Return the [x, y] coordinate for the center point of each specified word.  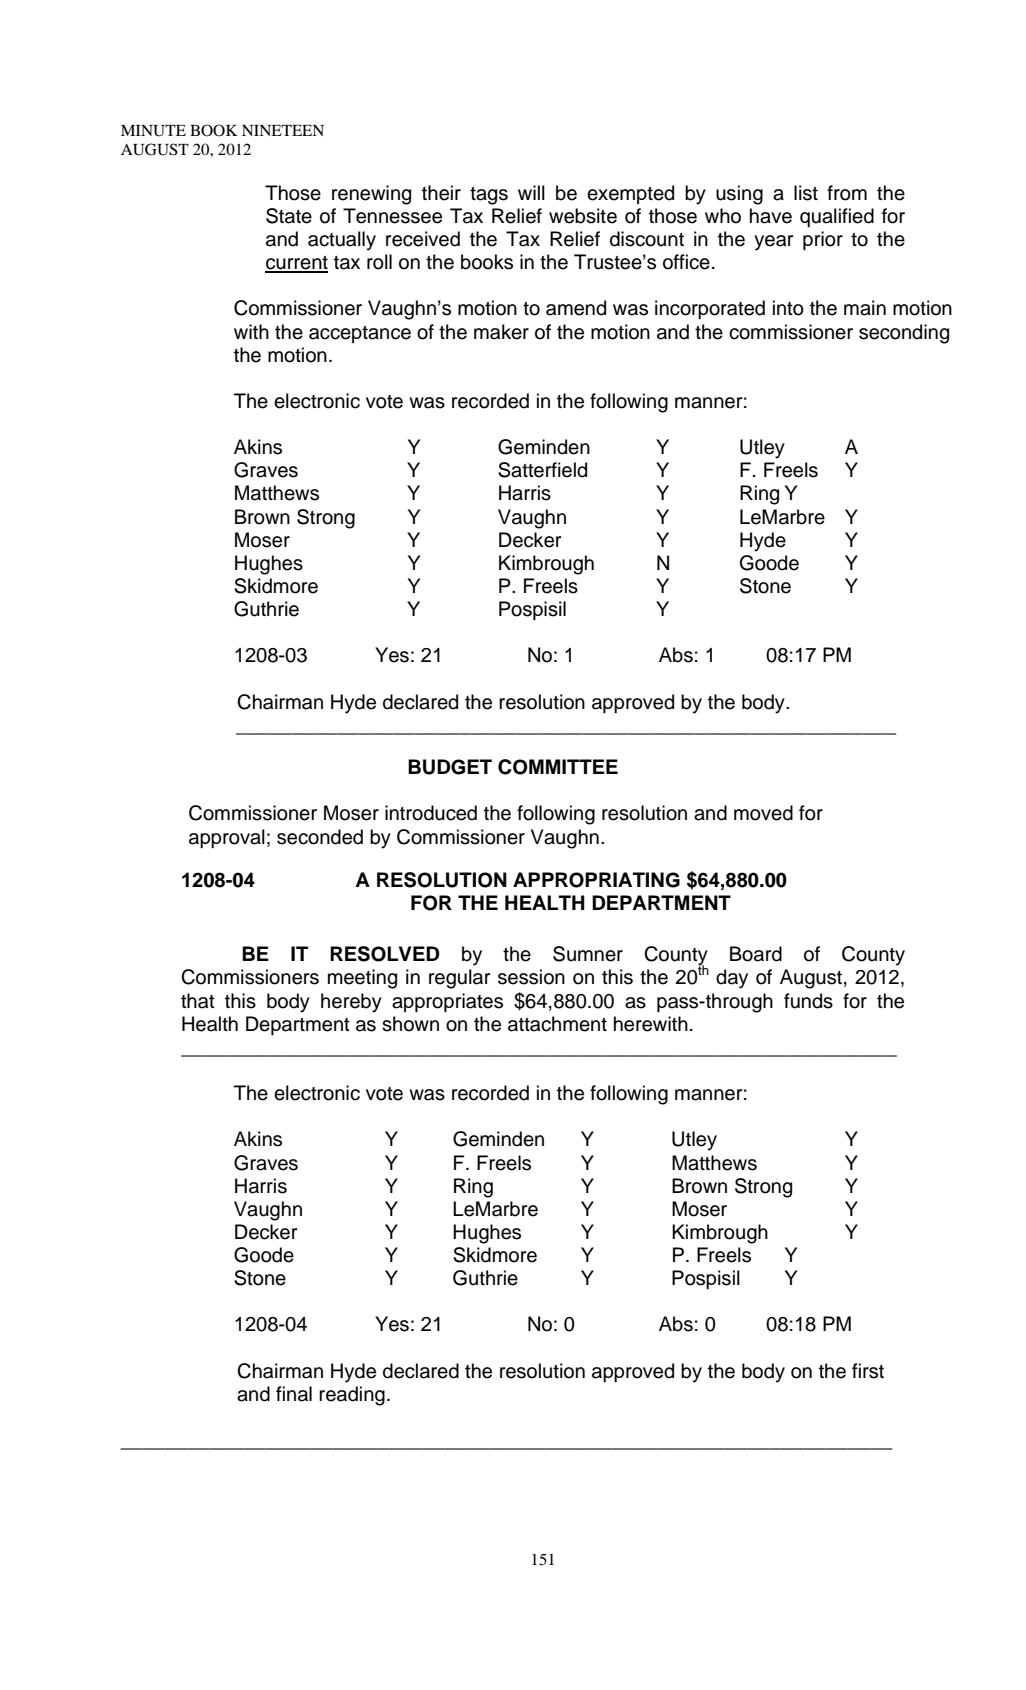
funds [808, 1001]
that [198, 1001]
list [806, 193]
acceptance [360, 334]
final [294, 1394]
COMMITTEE [558, 767]
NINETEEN [283, 130]
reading [352, 1396]
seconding [904, 334]
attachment [557, 1024]
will [531, 192]
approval [227, 838]
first [868, 1371]
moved [763, 813]
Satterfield [542, 470]
